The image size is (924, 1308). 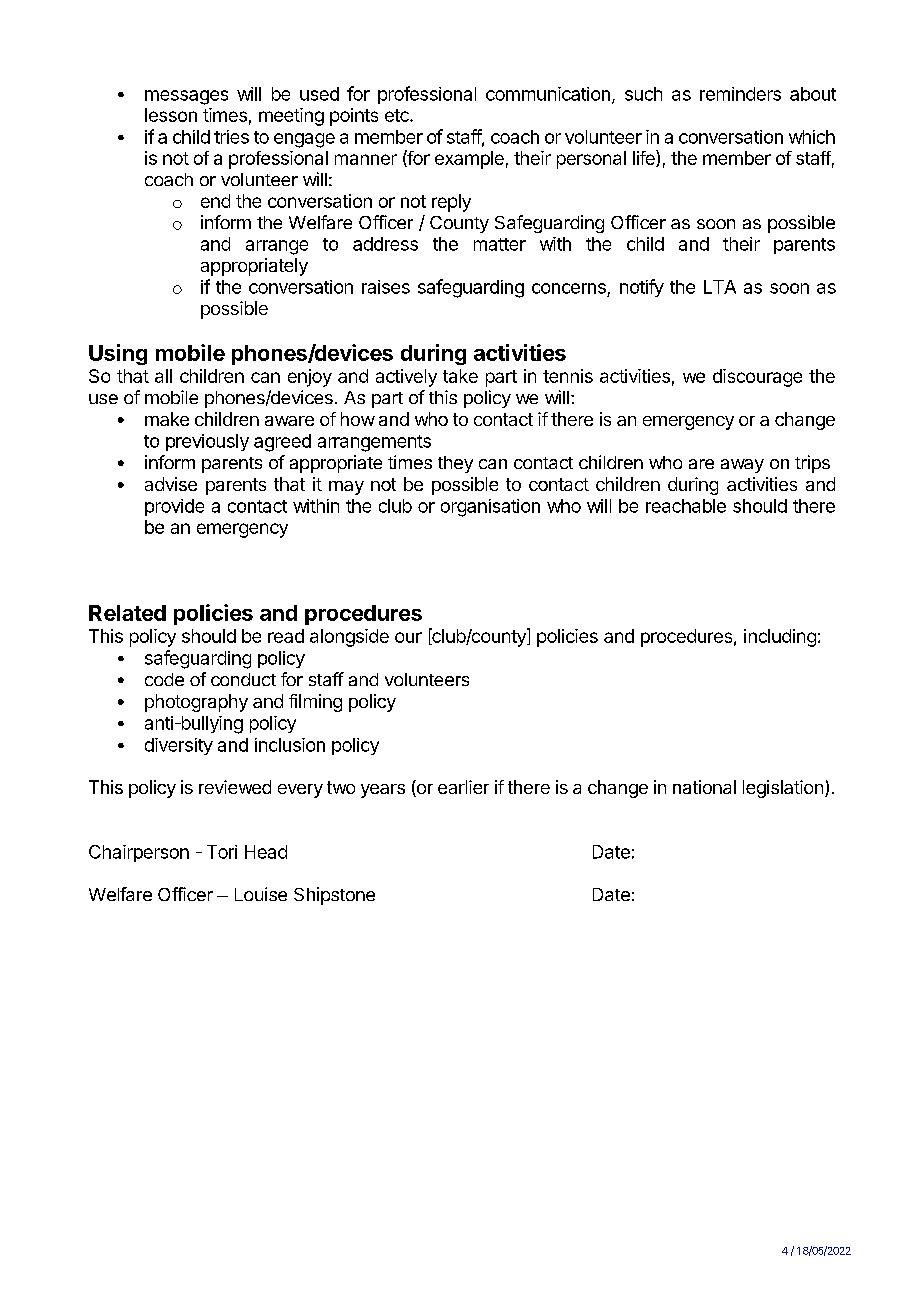 What do you see at coordinates (398, 115) in the page?
I see `etc` at bounding box center [398, 115].
